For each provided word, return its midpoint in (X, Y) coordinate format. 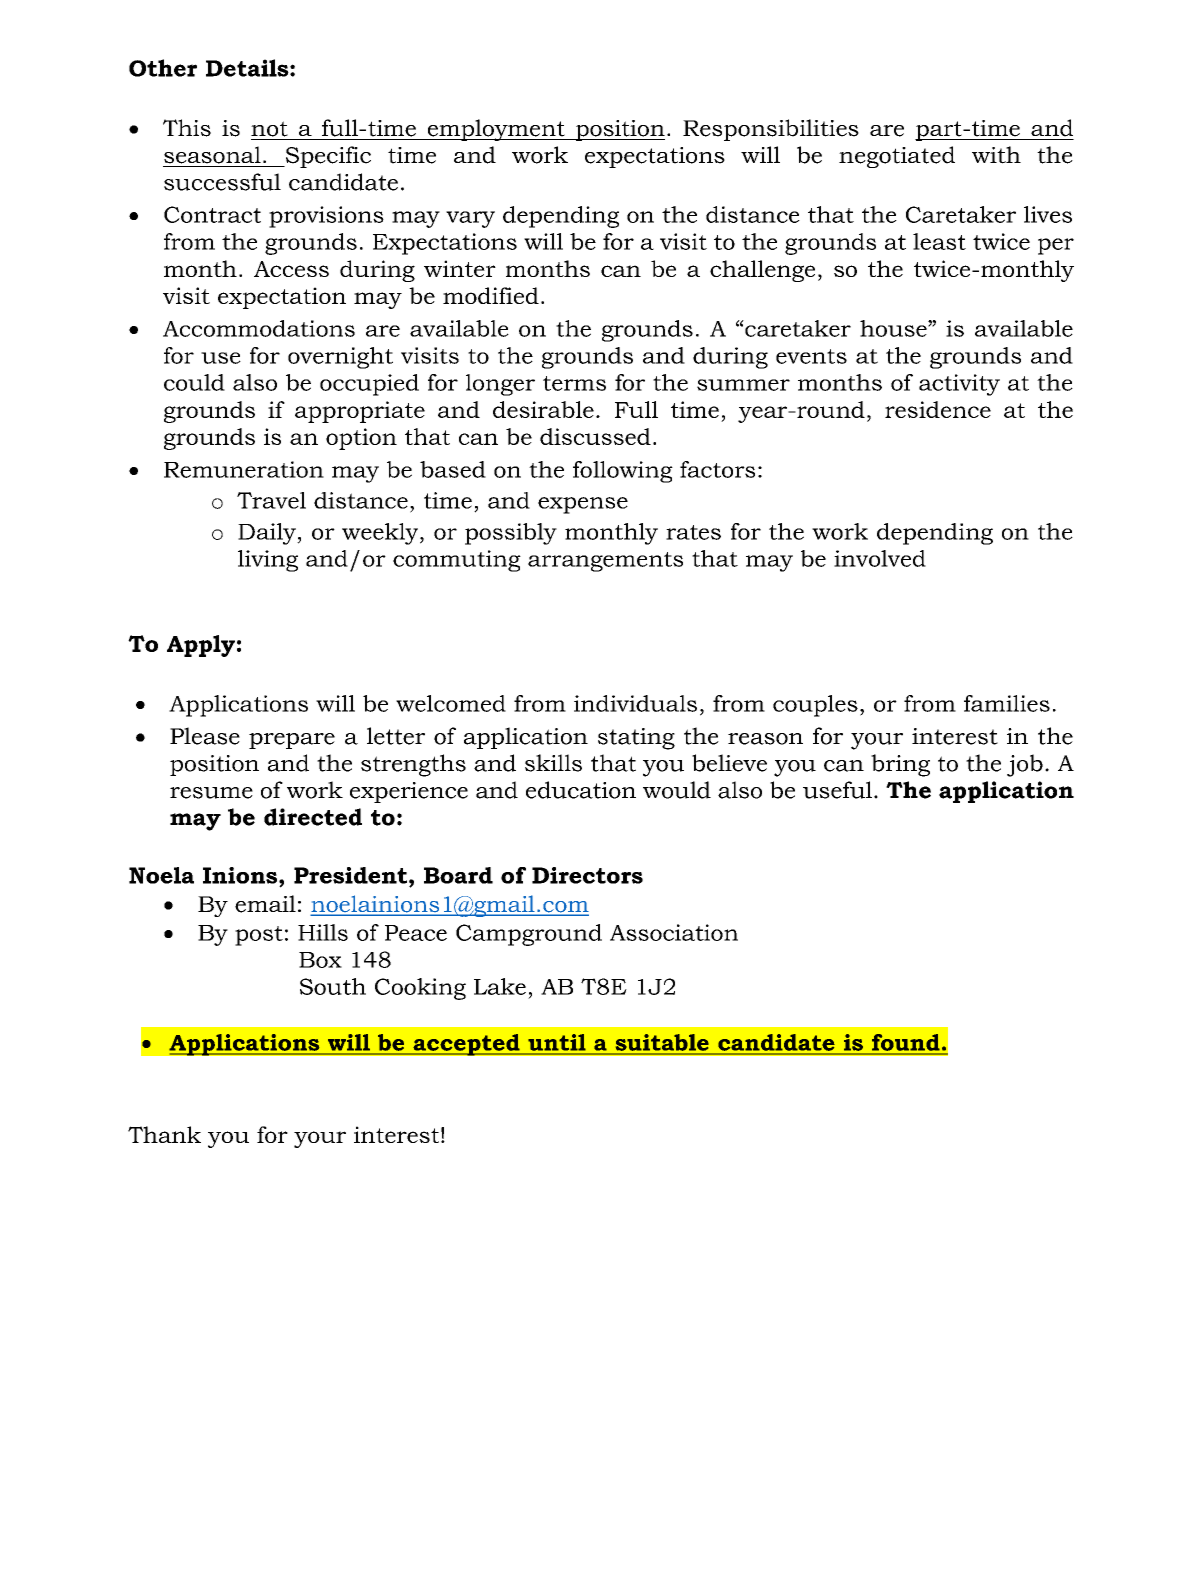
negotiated (897, 157)
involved (880, 558)
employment (496, 130)
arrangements (605, 562)
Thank (164, 1134)
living (268, 561)
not (269, 129)
